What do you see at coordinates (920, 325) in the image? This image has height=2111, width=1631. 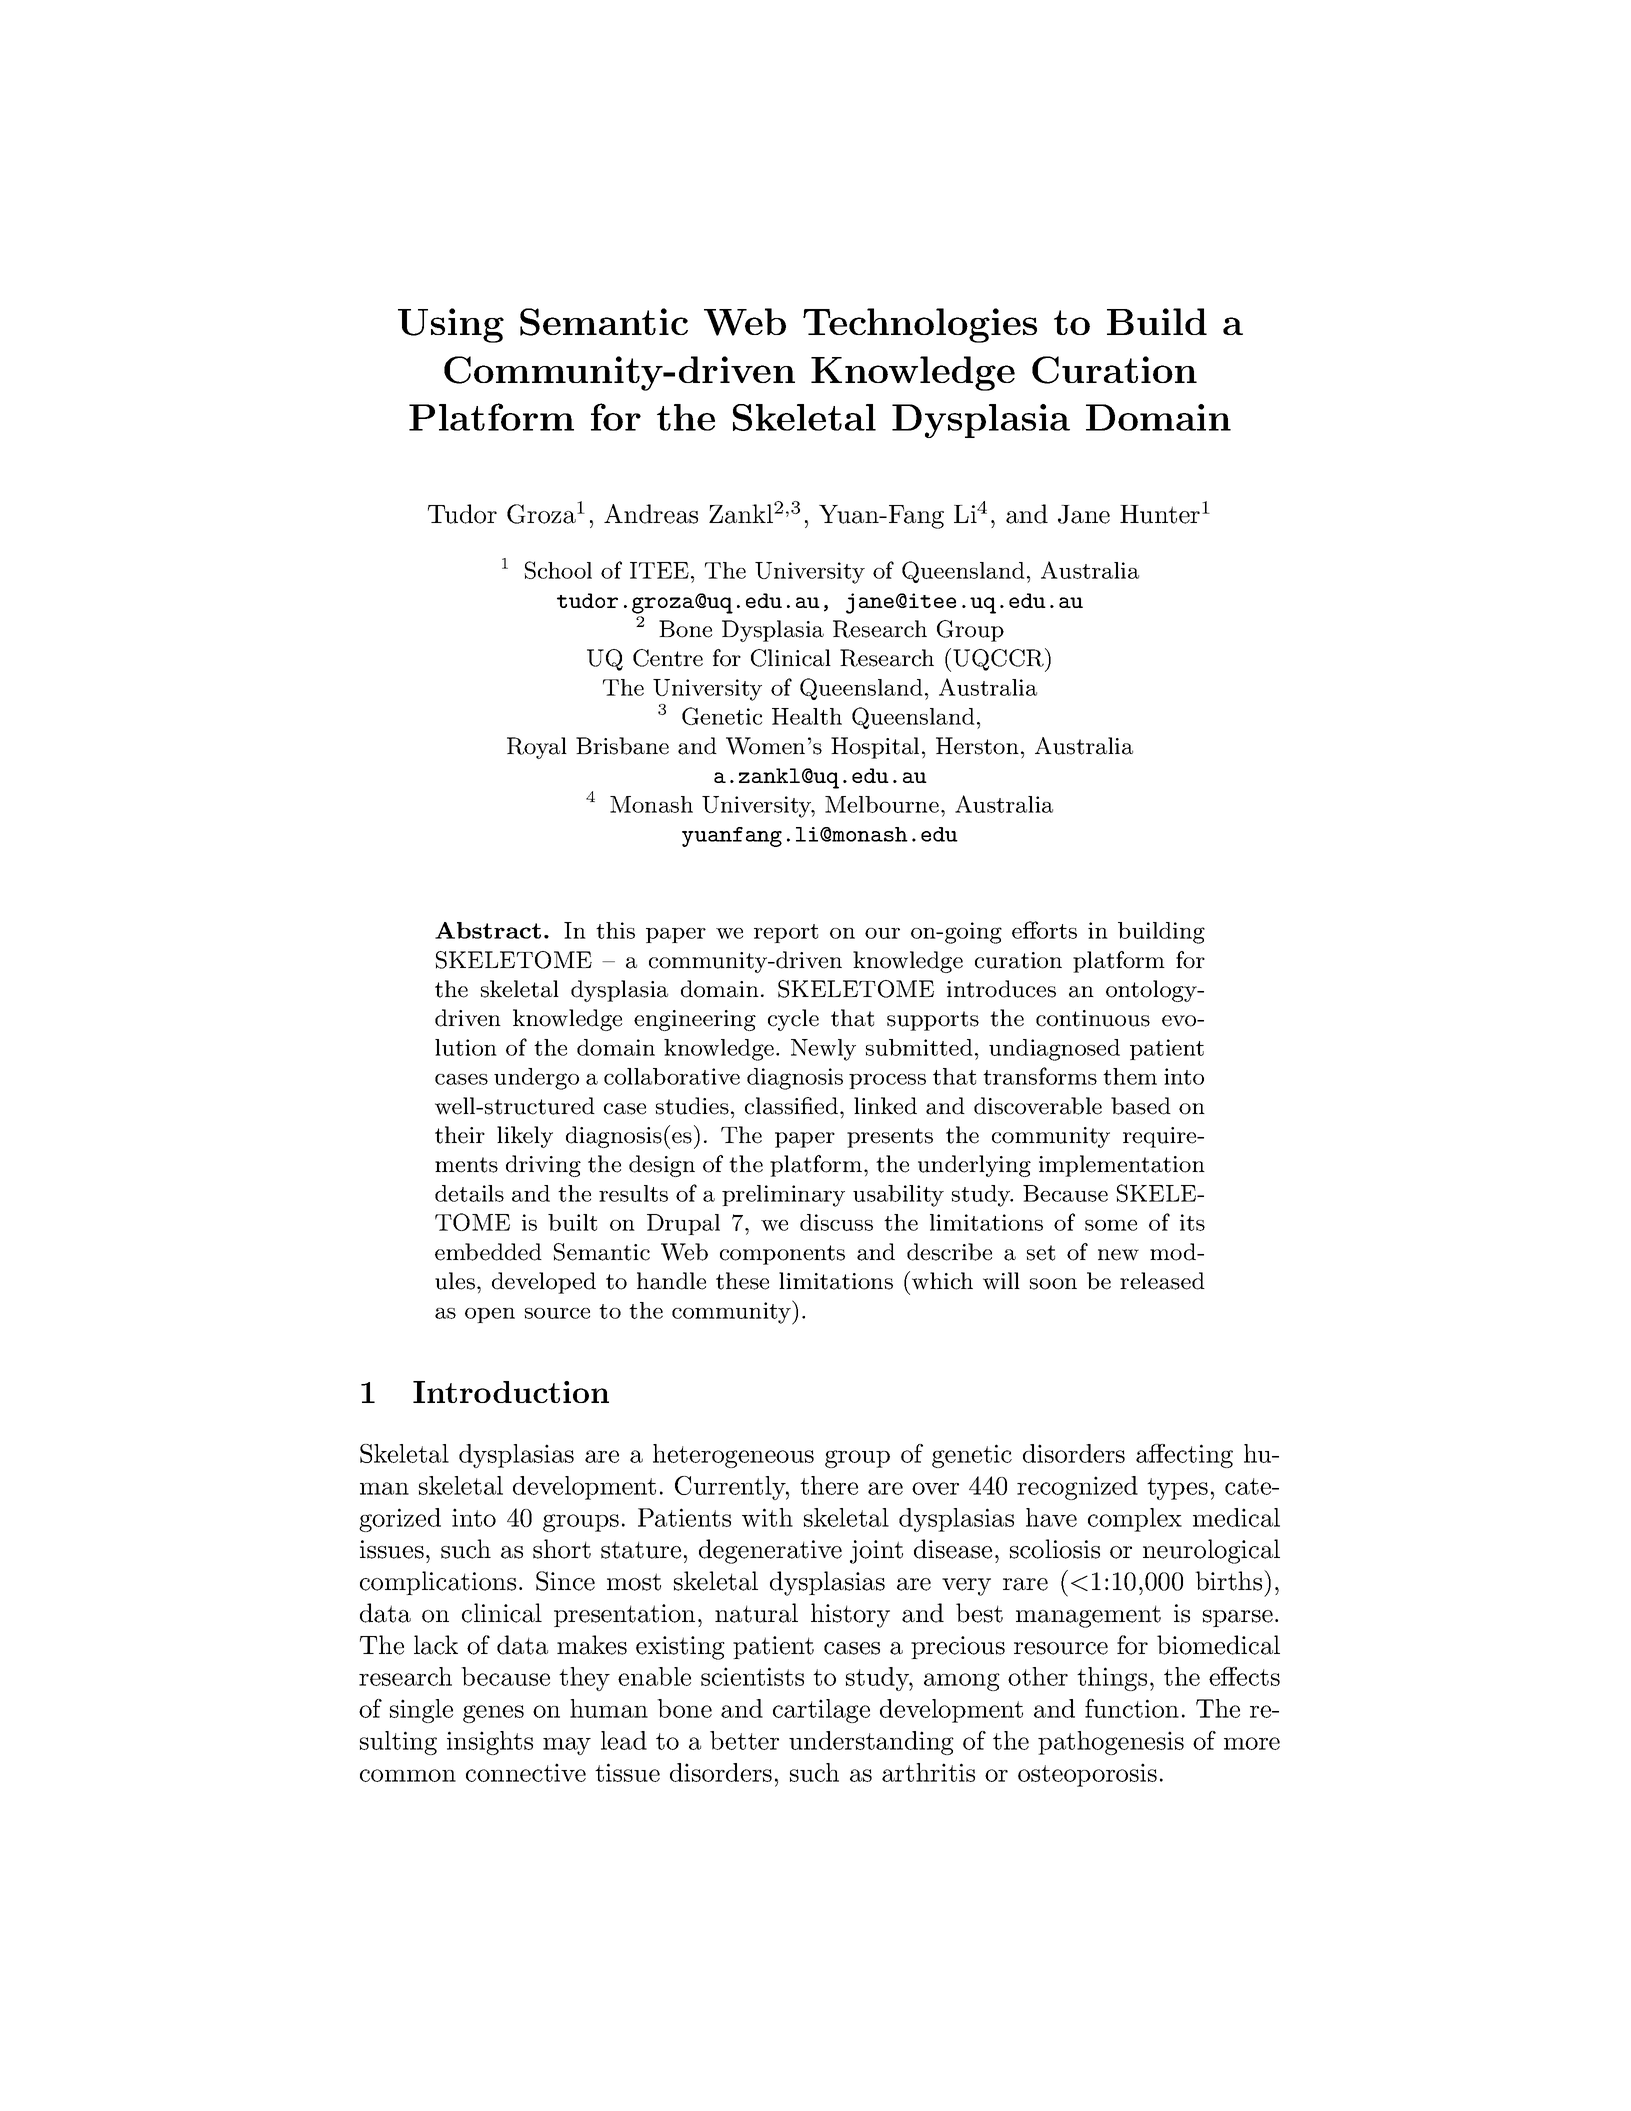 I see `Technologies` at bounding box center [920, 325].
